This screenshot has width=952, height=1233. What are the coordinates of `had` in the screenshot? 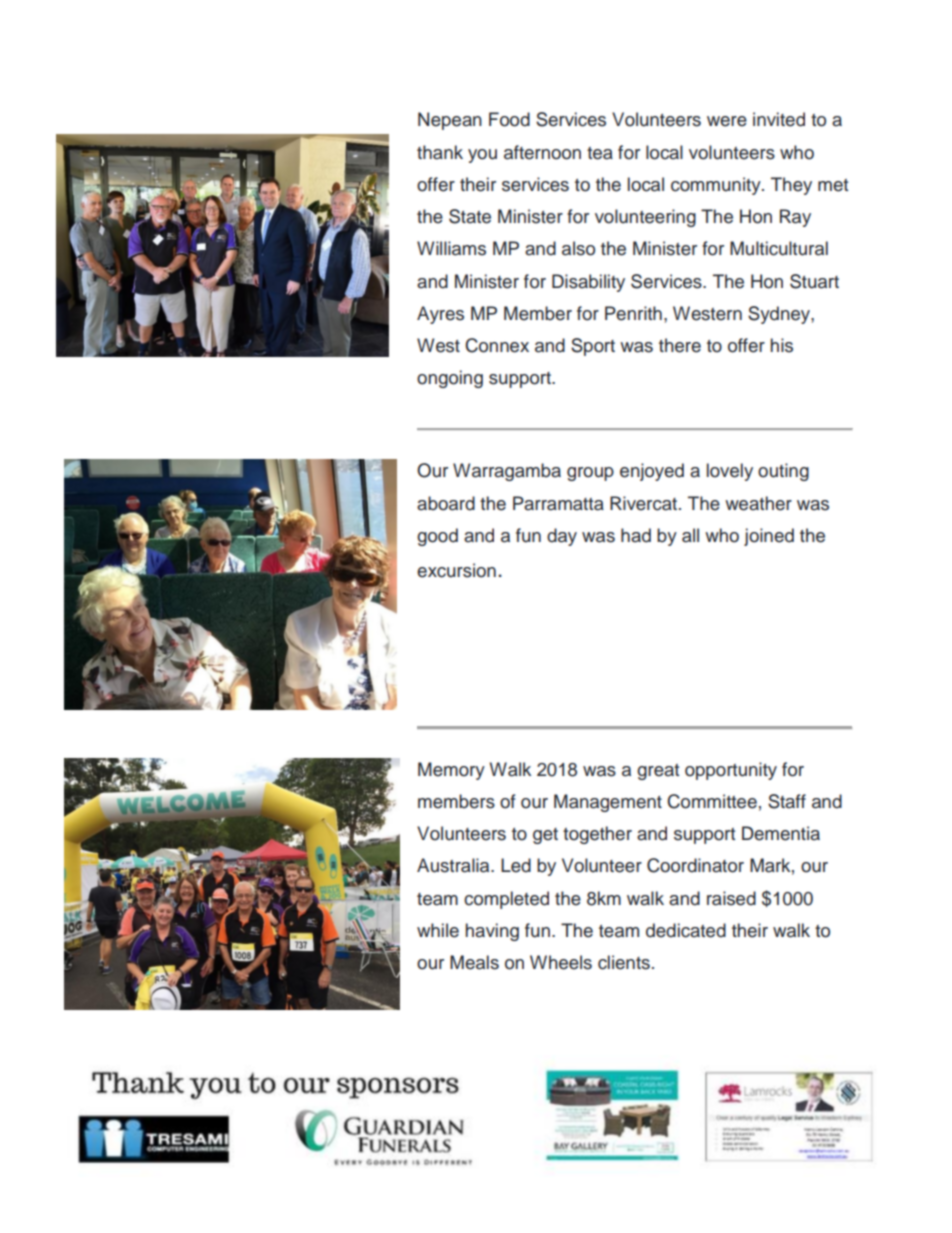 It's located at (636, 535).
